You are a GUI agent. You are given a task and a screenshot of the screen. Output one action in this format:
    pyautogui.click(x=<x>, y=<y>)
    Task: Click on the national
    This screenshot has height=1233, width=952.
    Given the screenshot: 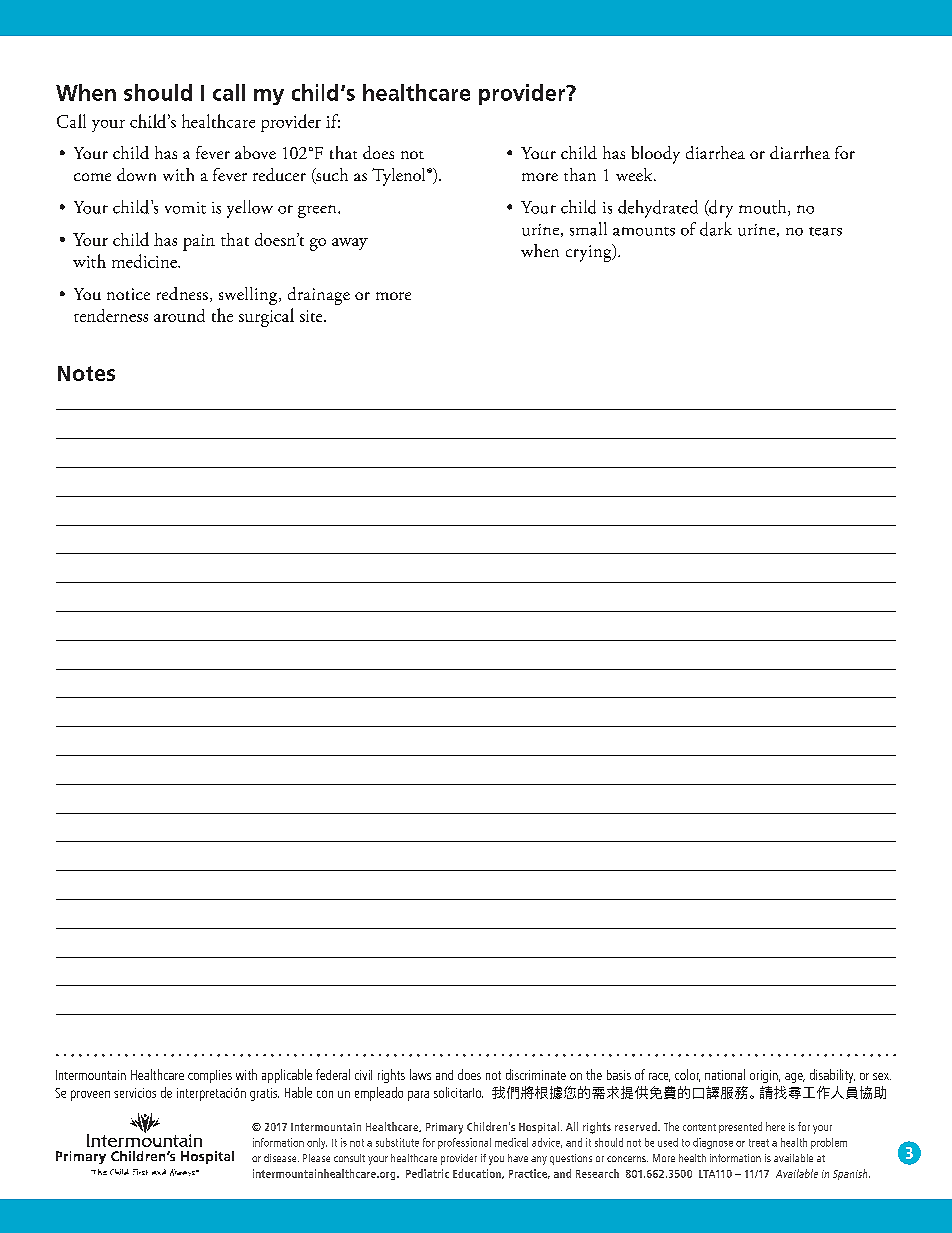 What is the action you would take?
    pyautogui.click(x=725, y=1074)
